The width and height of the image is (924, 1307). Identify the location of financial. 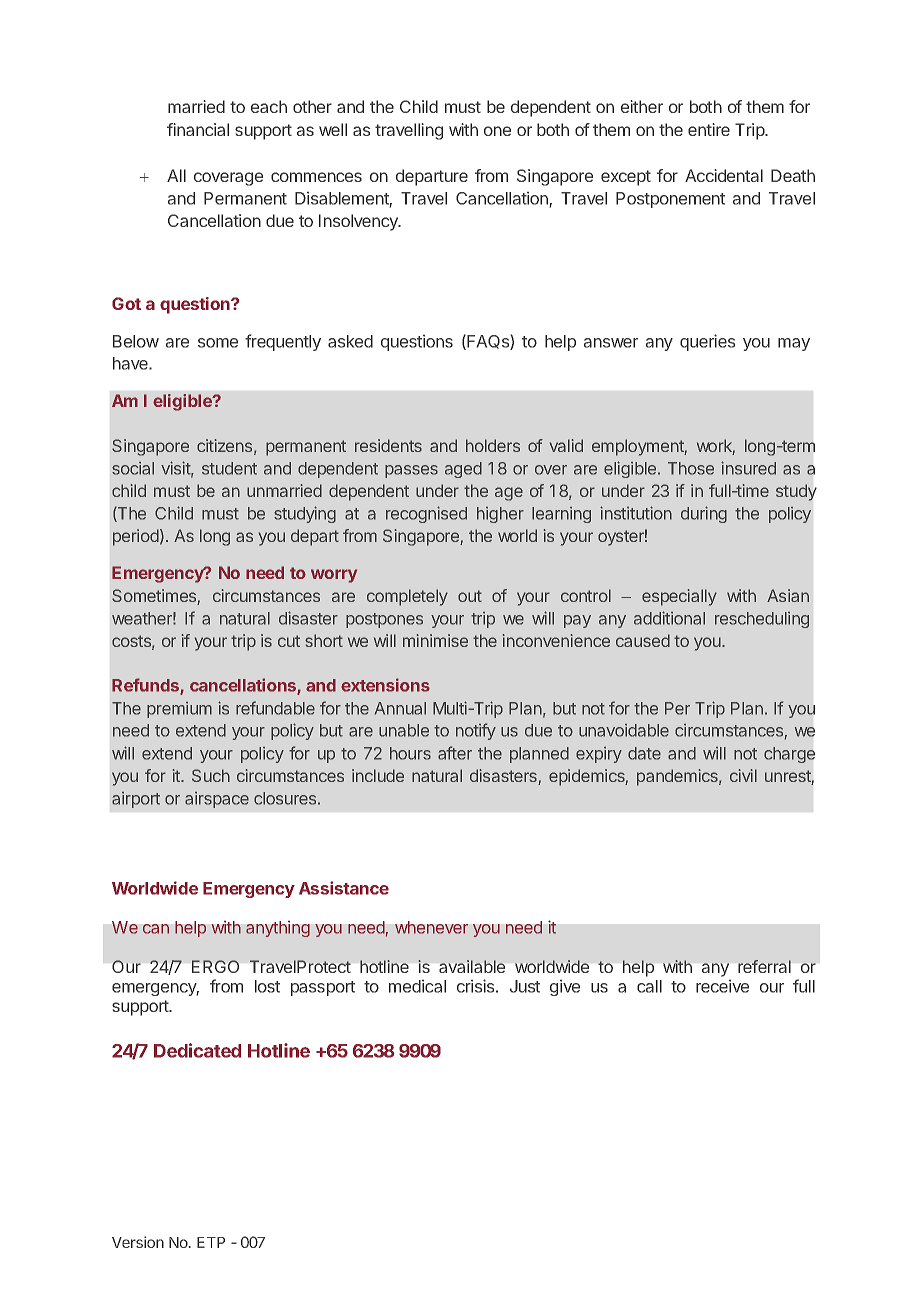
(198, 129).
